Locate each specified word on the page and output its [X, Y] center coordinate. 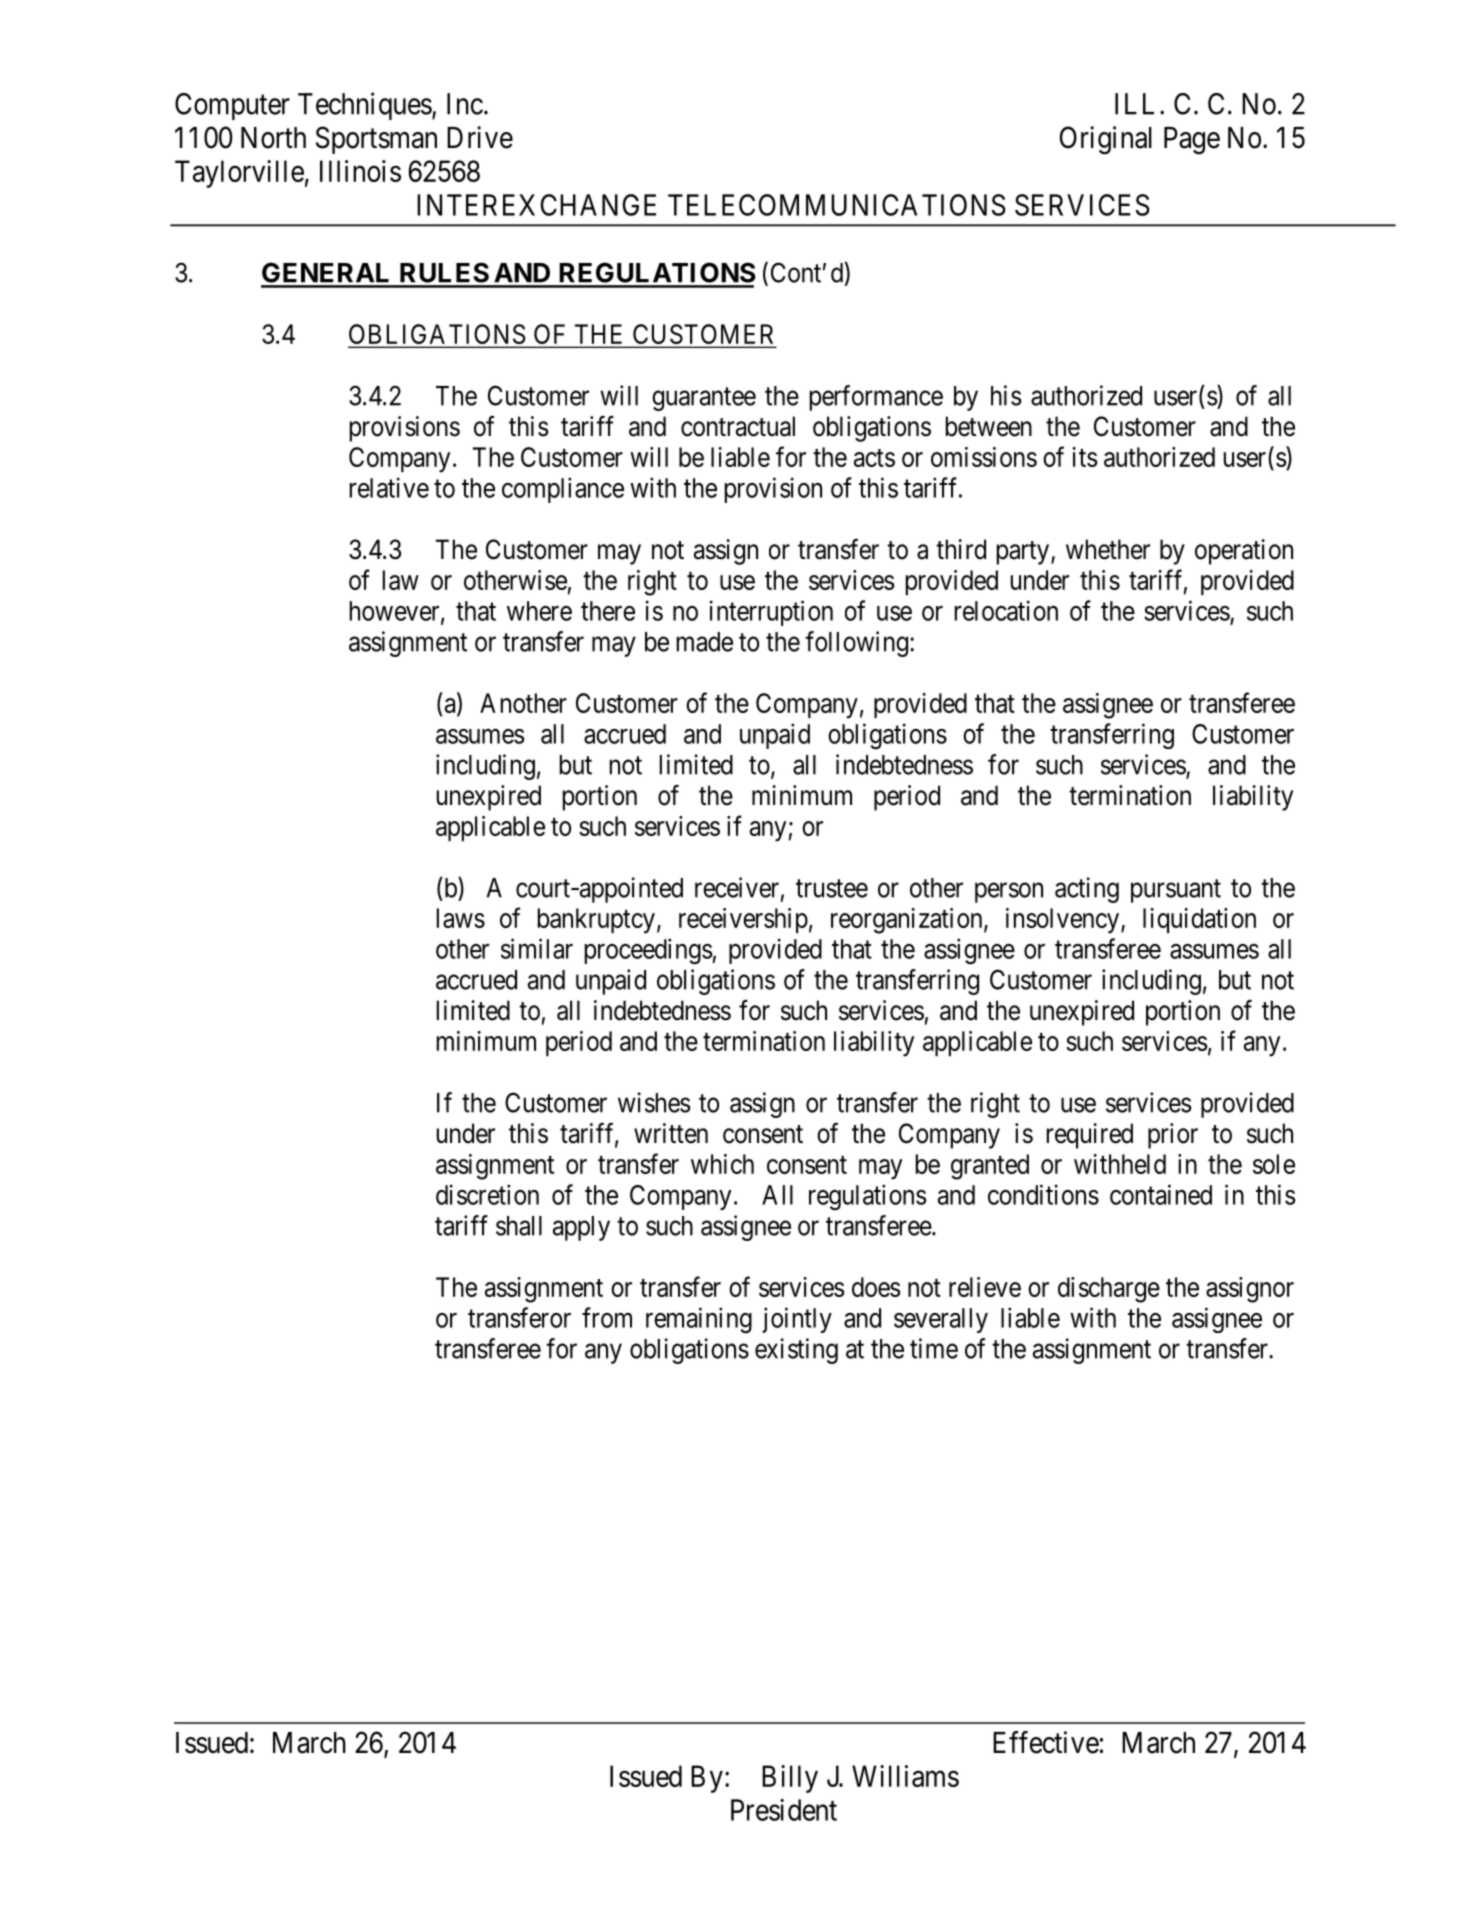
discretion [487, 1194]
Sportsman [376, 140]
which [722, 1164]
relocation [1006, 610]
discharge [1109, 1290]
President [784, 1810]
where [539, 611]
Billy [790, 1779]
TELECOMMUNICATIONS [837, 205]
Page [1192, 141]
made [705, 642]
